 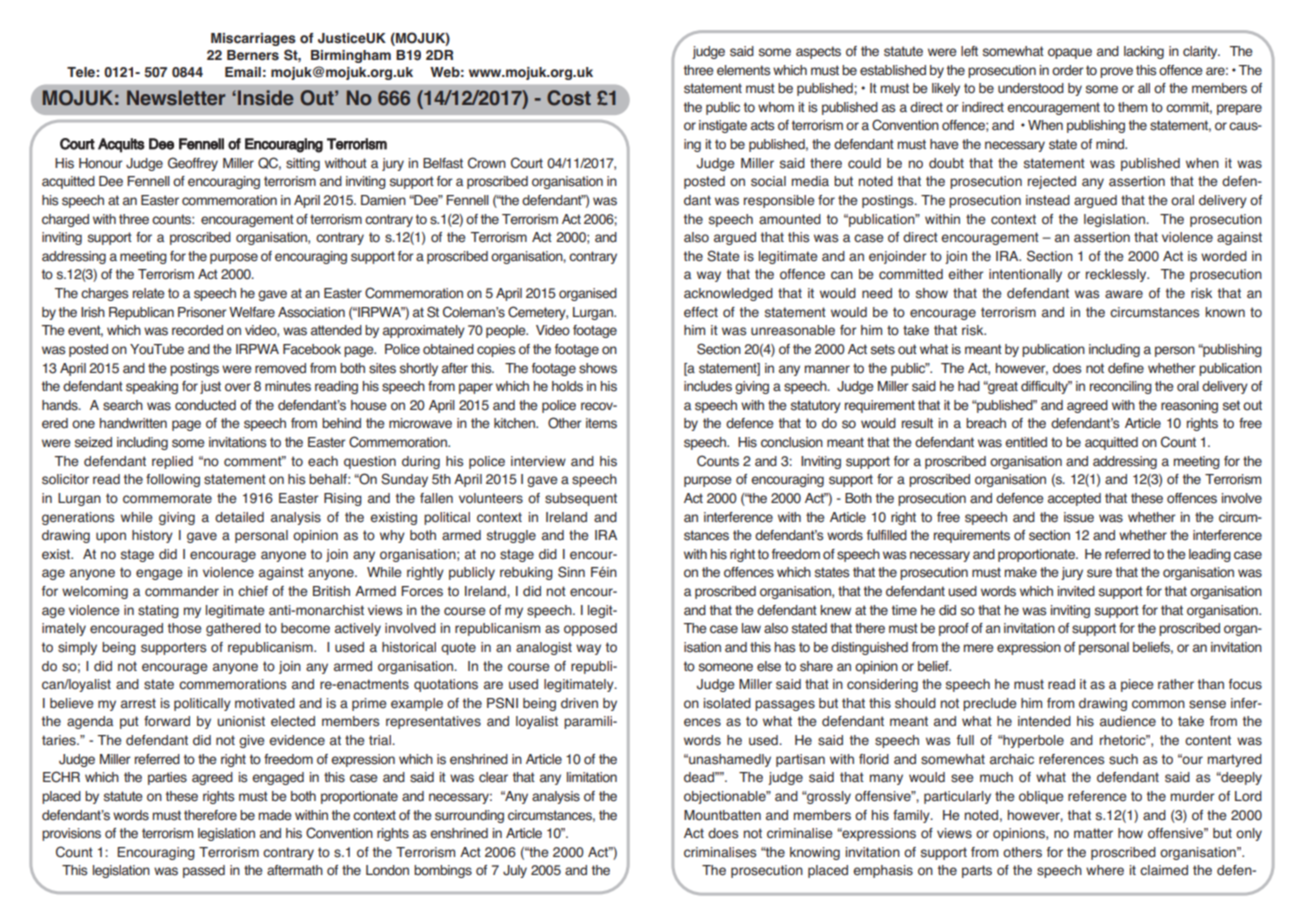 What do you see at coordinates (197, 330) in the document?
I see `recorded` at bounding box center [197, 330].
